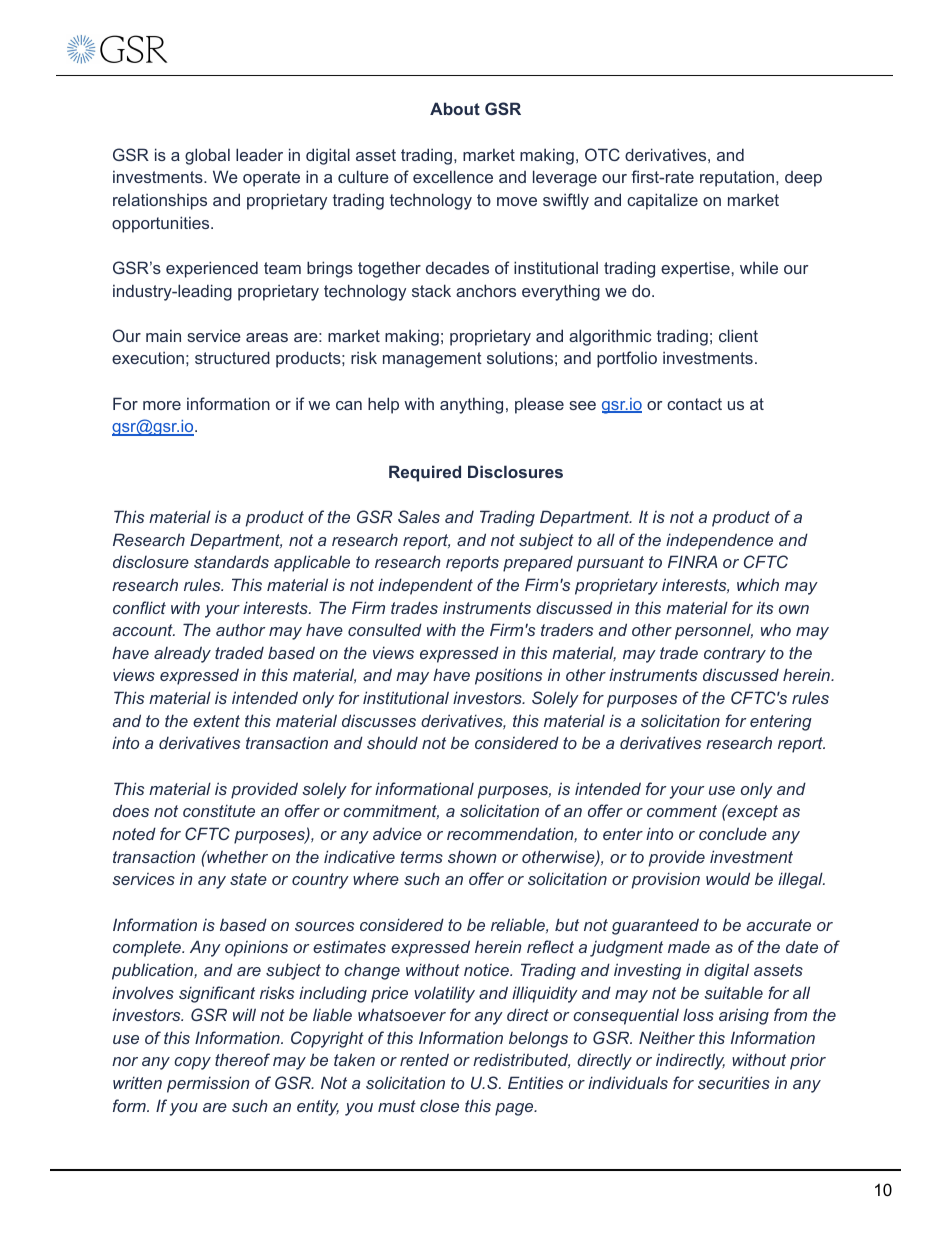 The width and height of the screenshot is (952, 1233). I want to click on permission, so click(208, 1084).
